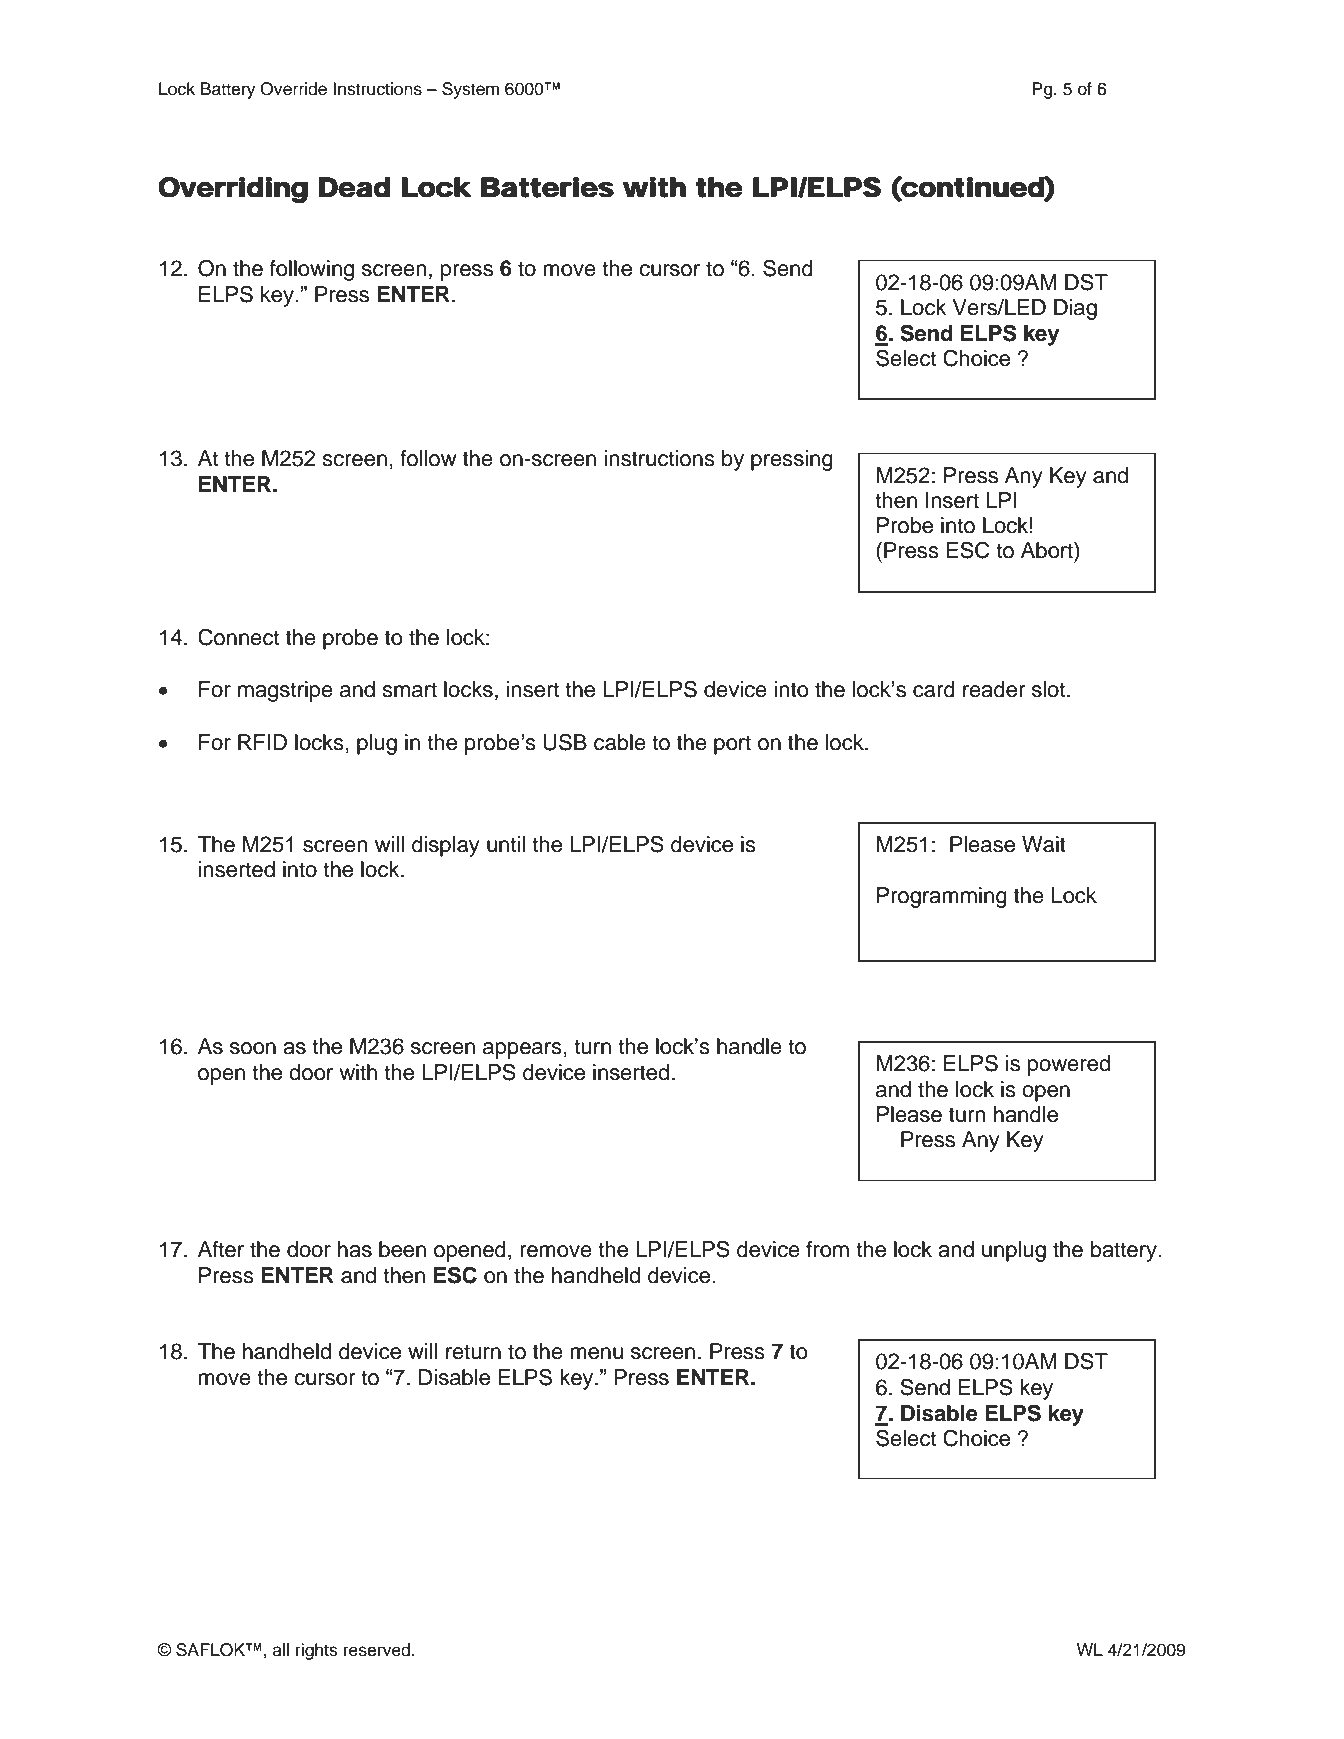 The image size is (1344, 1739). I want to click on reserved, so click(377, 1650).
